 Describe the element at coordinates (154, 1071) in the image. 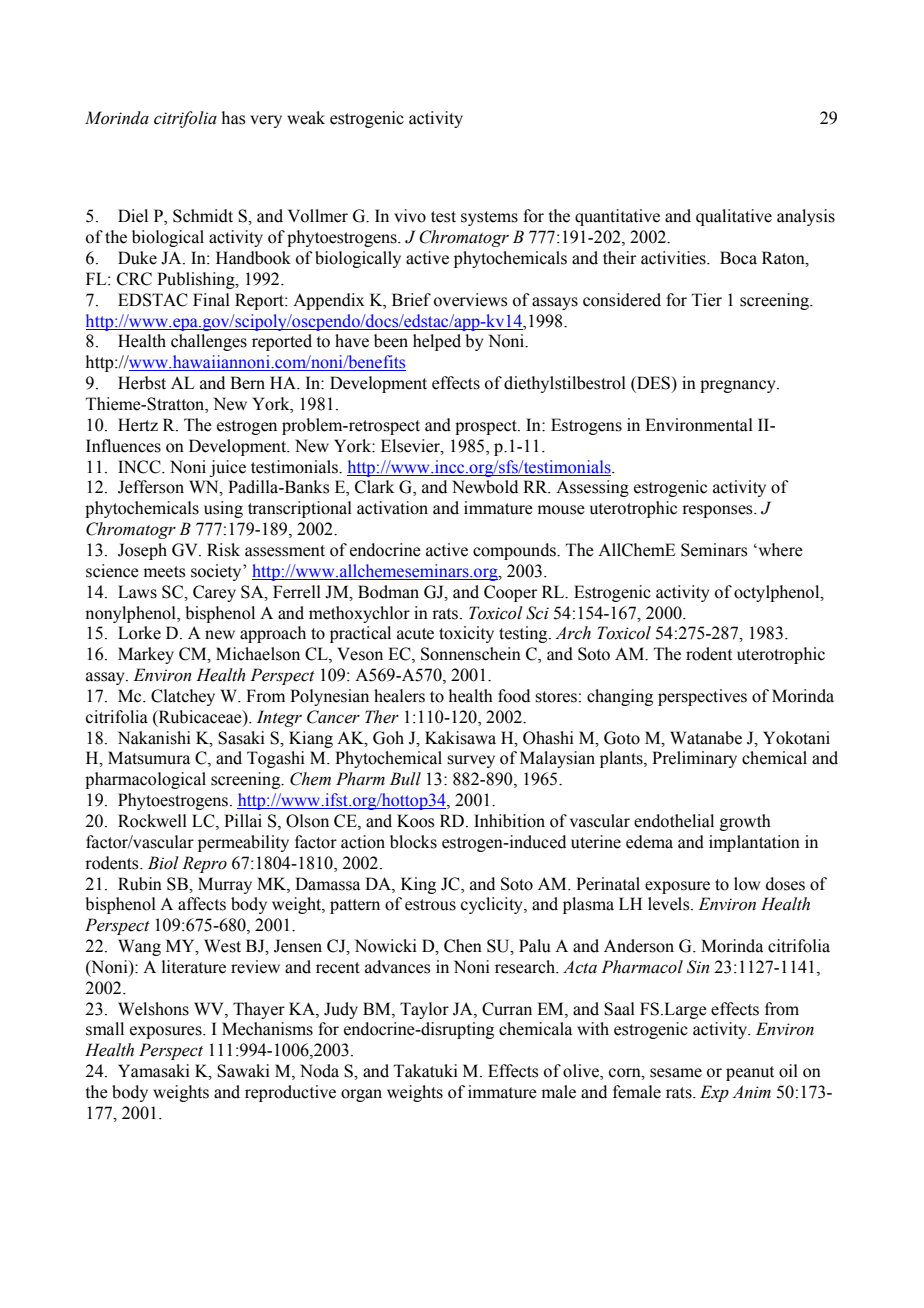

I see `Yamasaki` at that location.
